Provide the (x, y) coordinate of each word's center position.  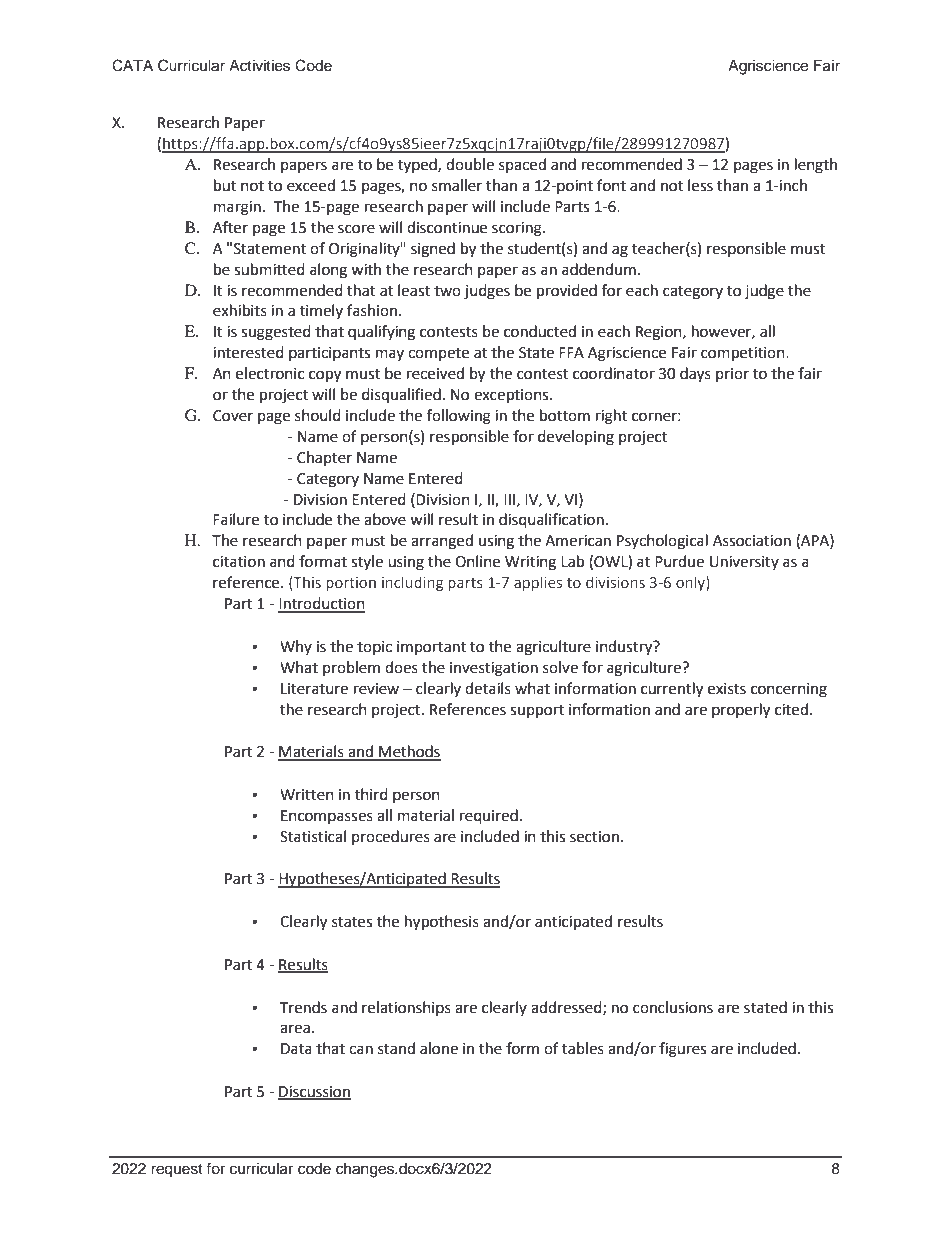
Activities (259, 66)
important (431, 648)
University (744, 563)
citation (239, 562)
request (177, 1171)
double (470, 164)
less (700, 185)
